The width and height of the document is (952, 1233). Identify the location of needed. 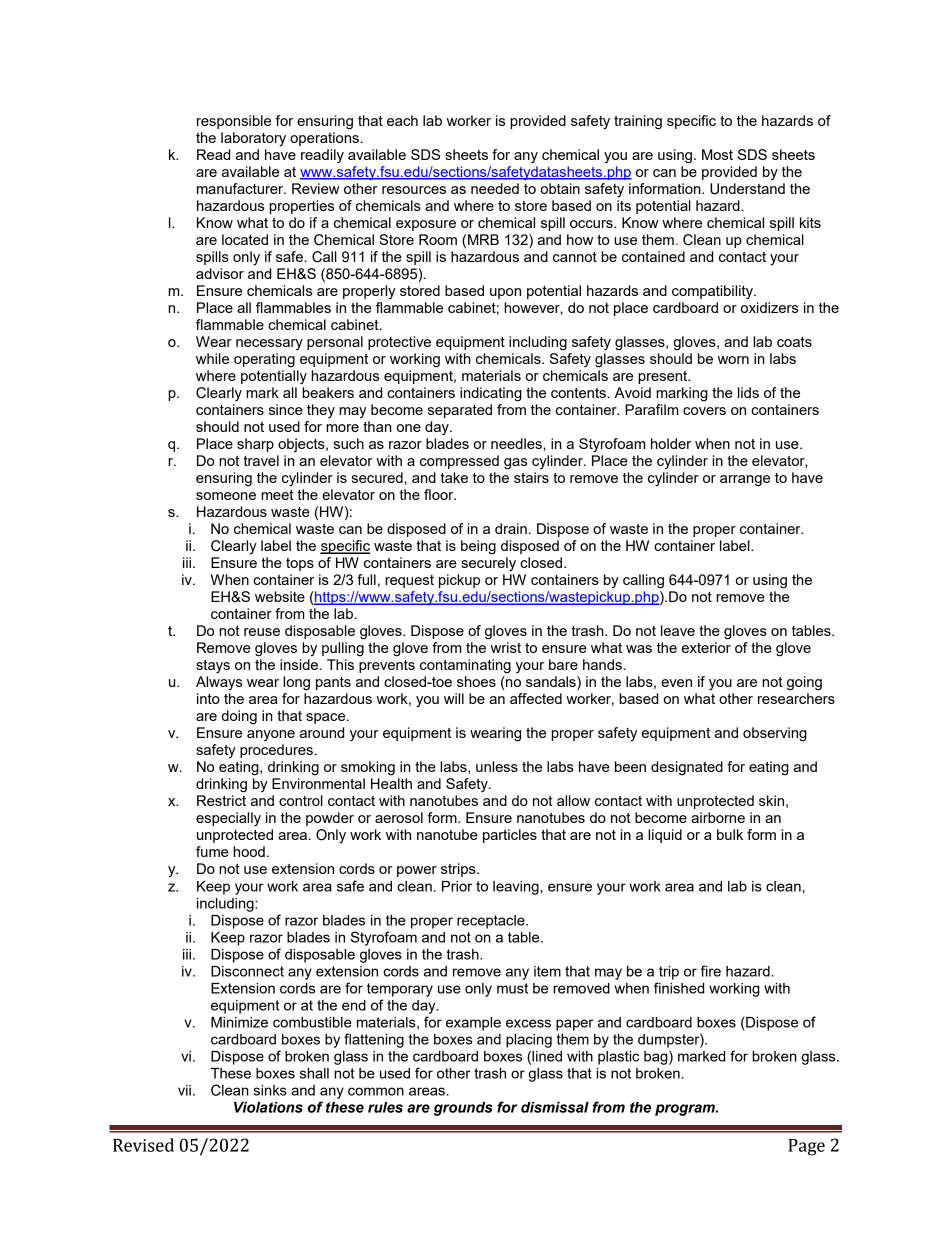
(495, 188).
